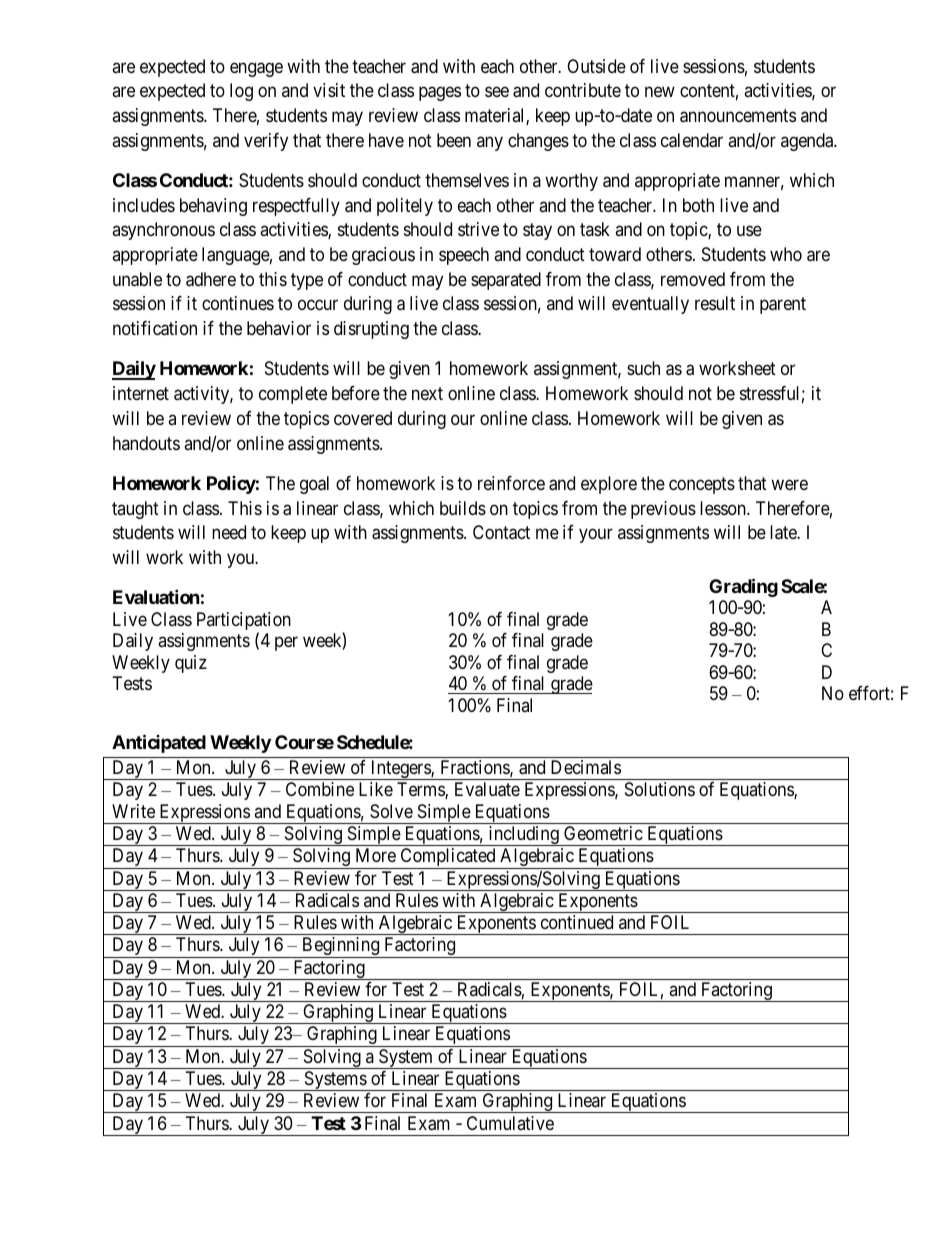  Describe the element at coordinates (738, 116) in the page. I see `announcements` at that location.
